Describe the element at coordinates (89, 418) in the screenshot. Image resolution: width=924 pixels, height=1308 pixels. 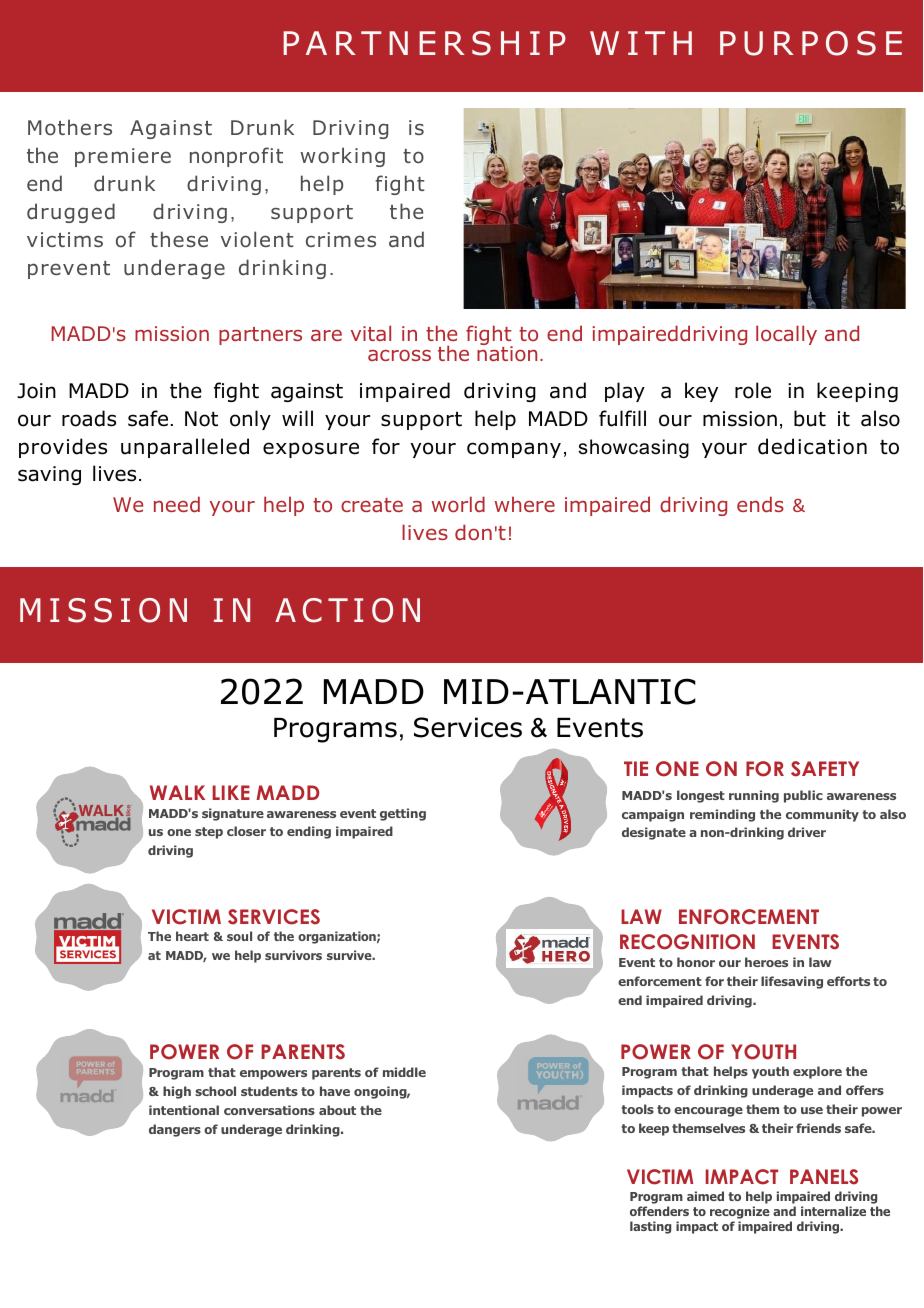
I see `roads` at that location.
